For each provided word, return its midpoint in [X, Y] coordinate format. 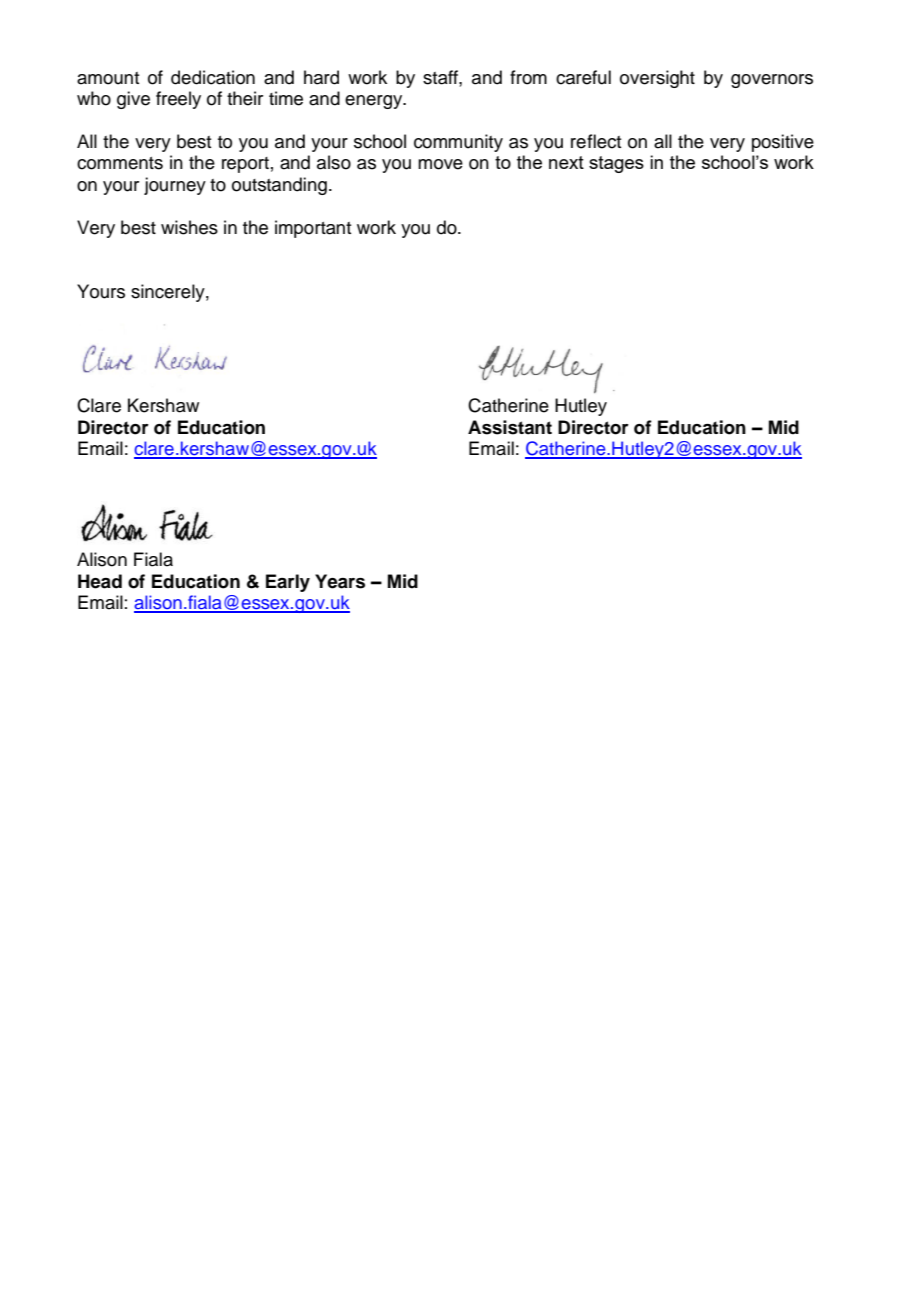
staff [441, 77]
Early [288, 583]
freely [178, 100]
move [440, 164]
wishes [189, 227]
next [566, 162]
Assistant [510, 427]
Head [100, 581]
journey [175, 186]
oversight [657, 79]
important [313, 229]
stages [616, 164]
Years [340, 581]
